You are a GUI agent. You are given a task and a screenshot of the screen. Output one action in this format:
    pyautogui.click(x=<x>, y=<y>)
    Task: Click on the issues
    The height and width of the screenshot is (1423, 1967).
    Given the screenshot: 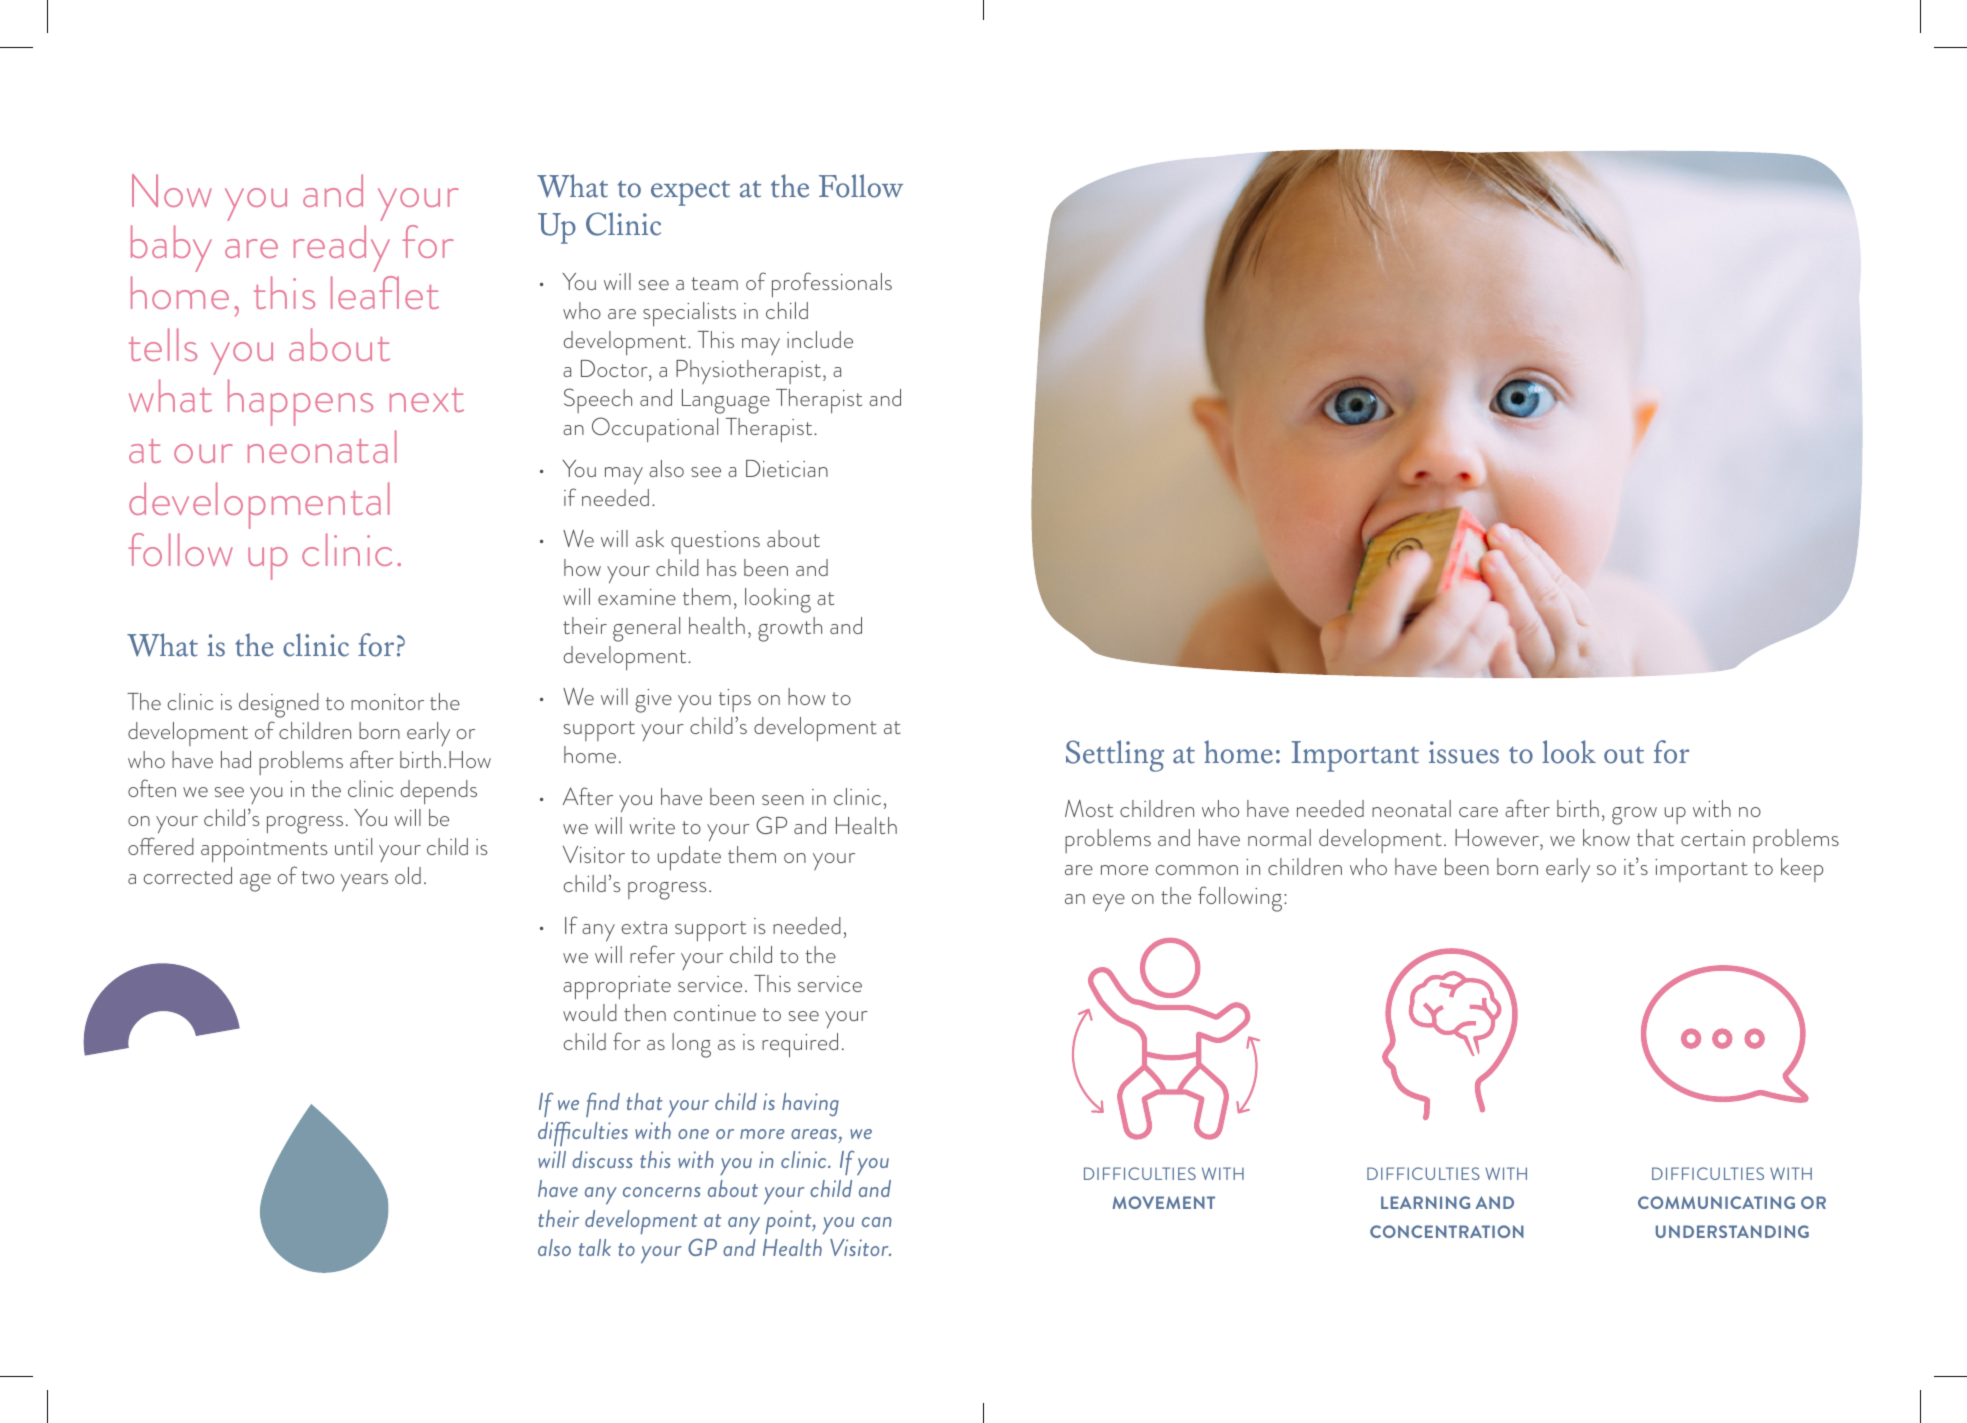 What is the action you would take?
    pyautogui.click(x=1464, y=752)
